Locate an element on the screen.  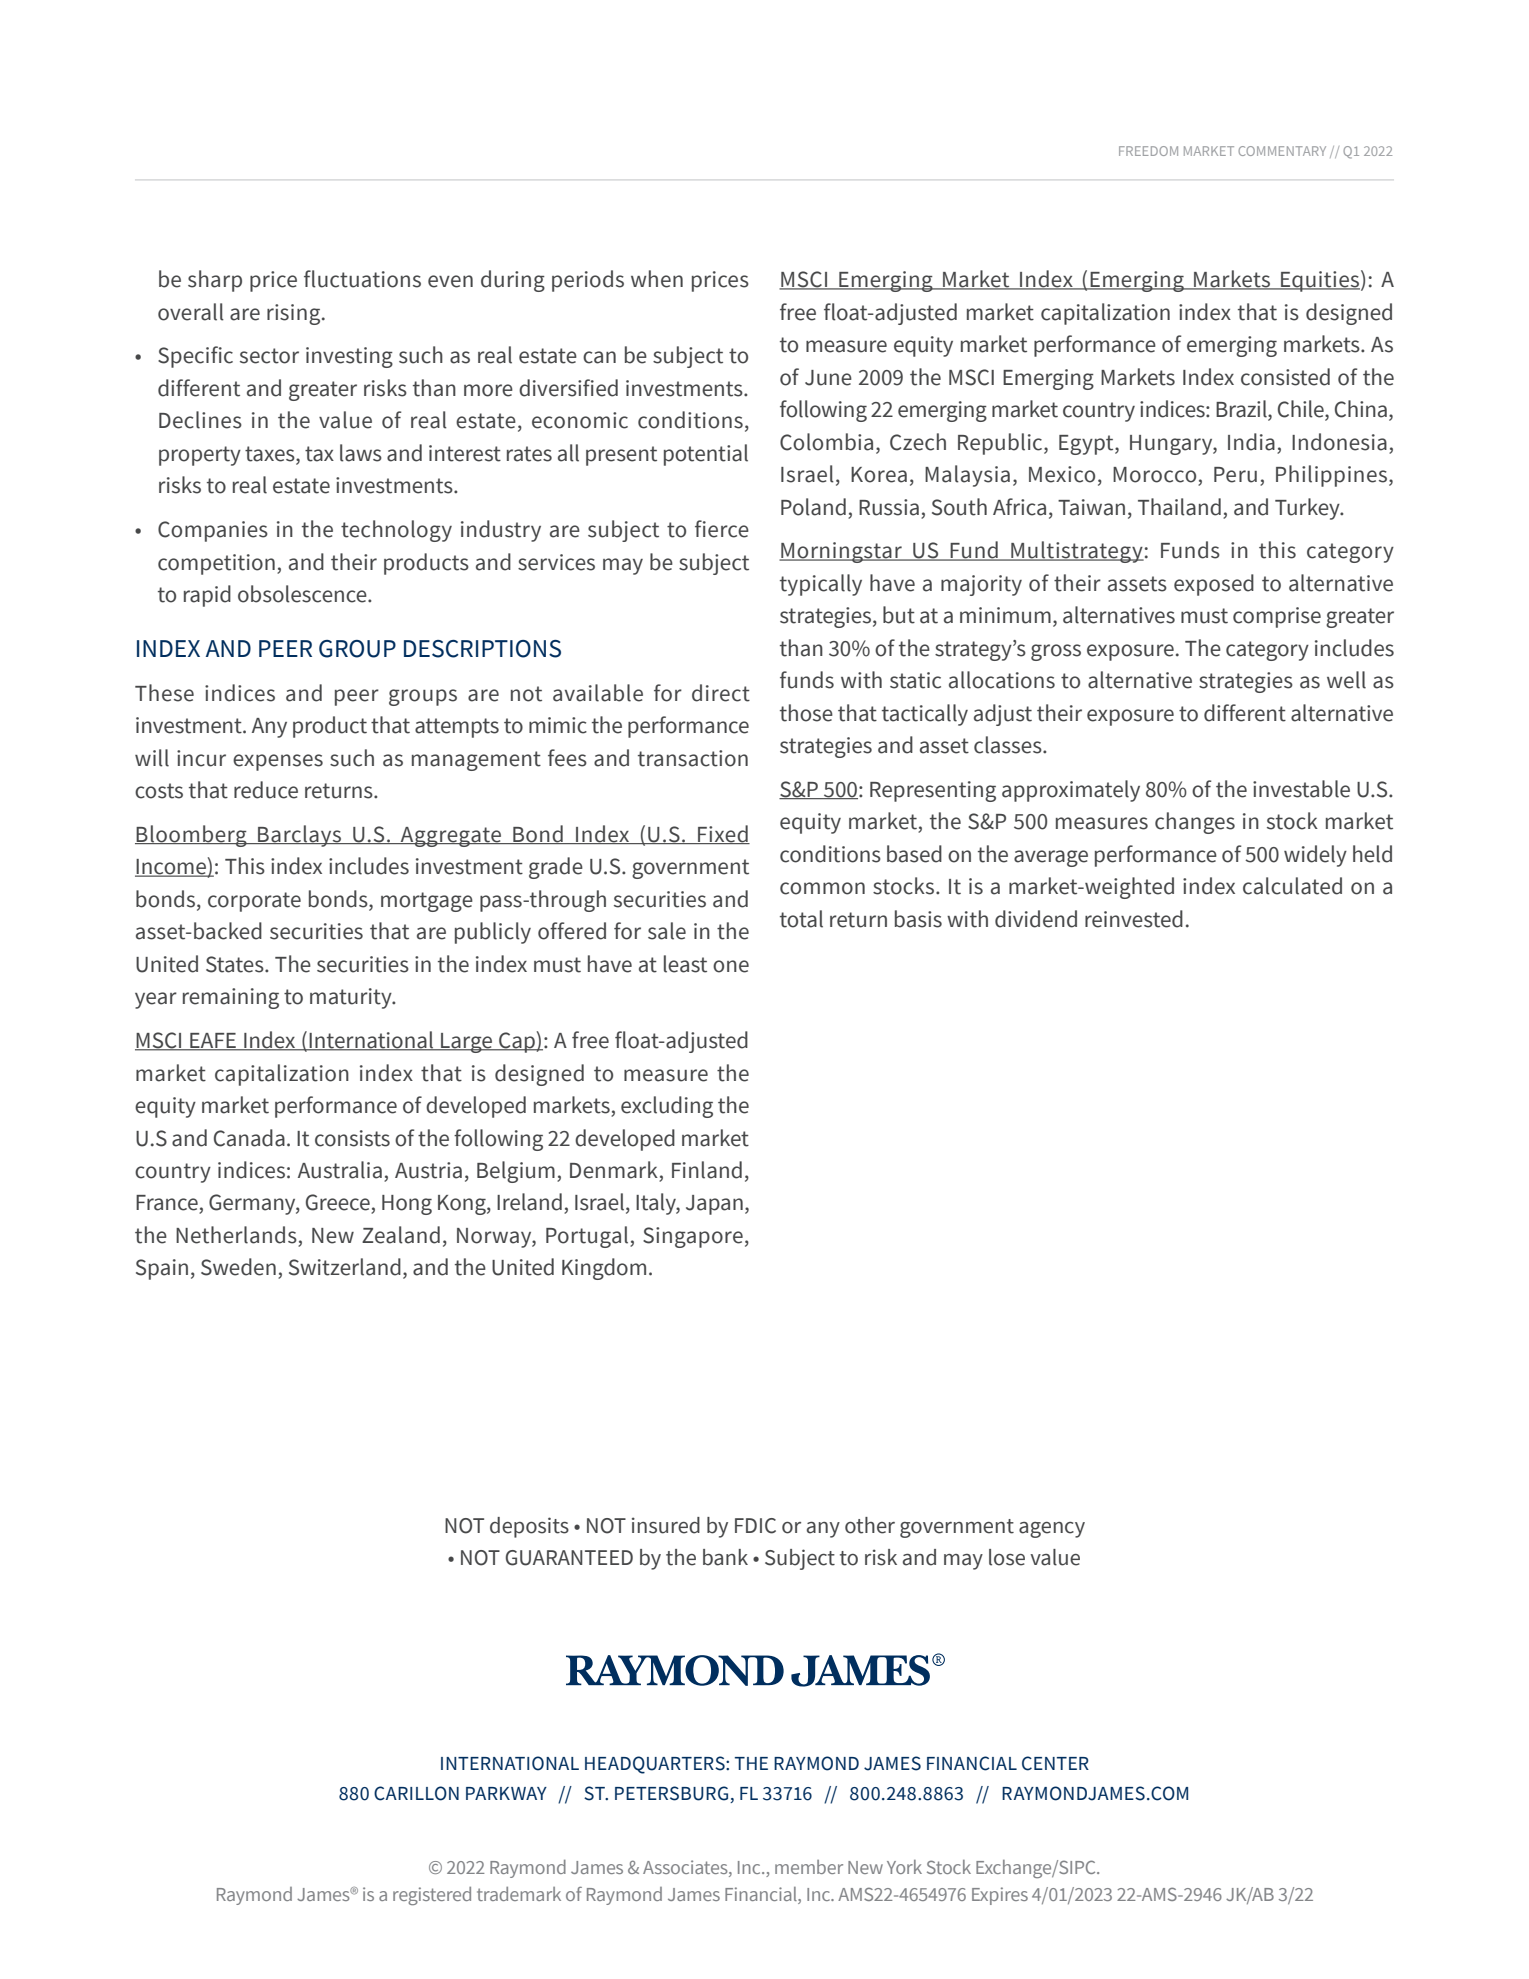
when is located at coordinates (657, 279).
